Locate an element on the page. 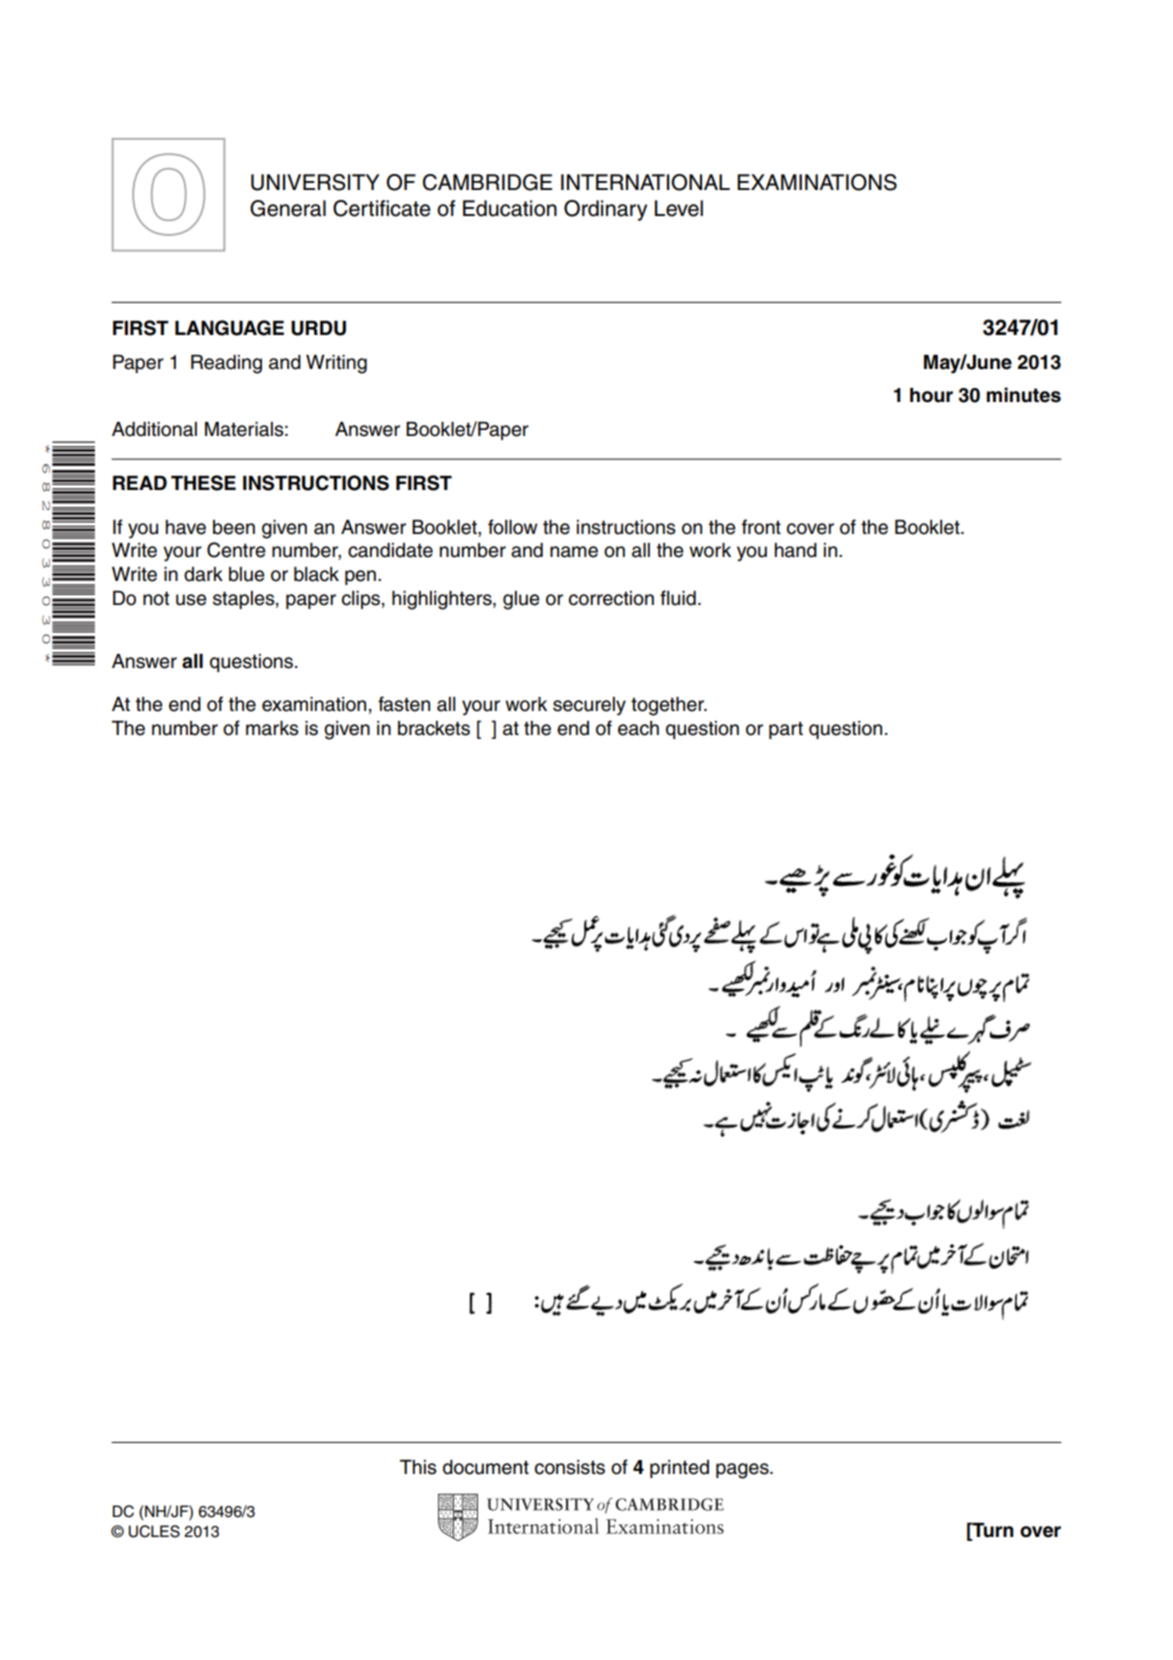 This image has width=1173, height=1660. This is located at coordinates (418, 1467).
